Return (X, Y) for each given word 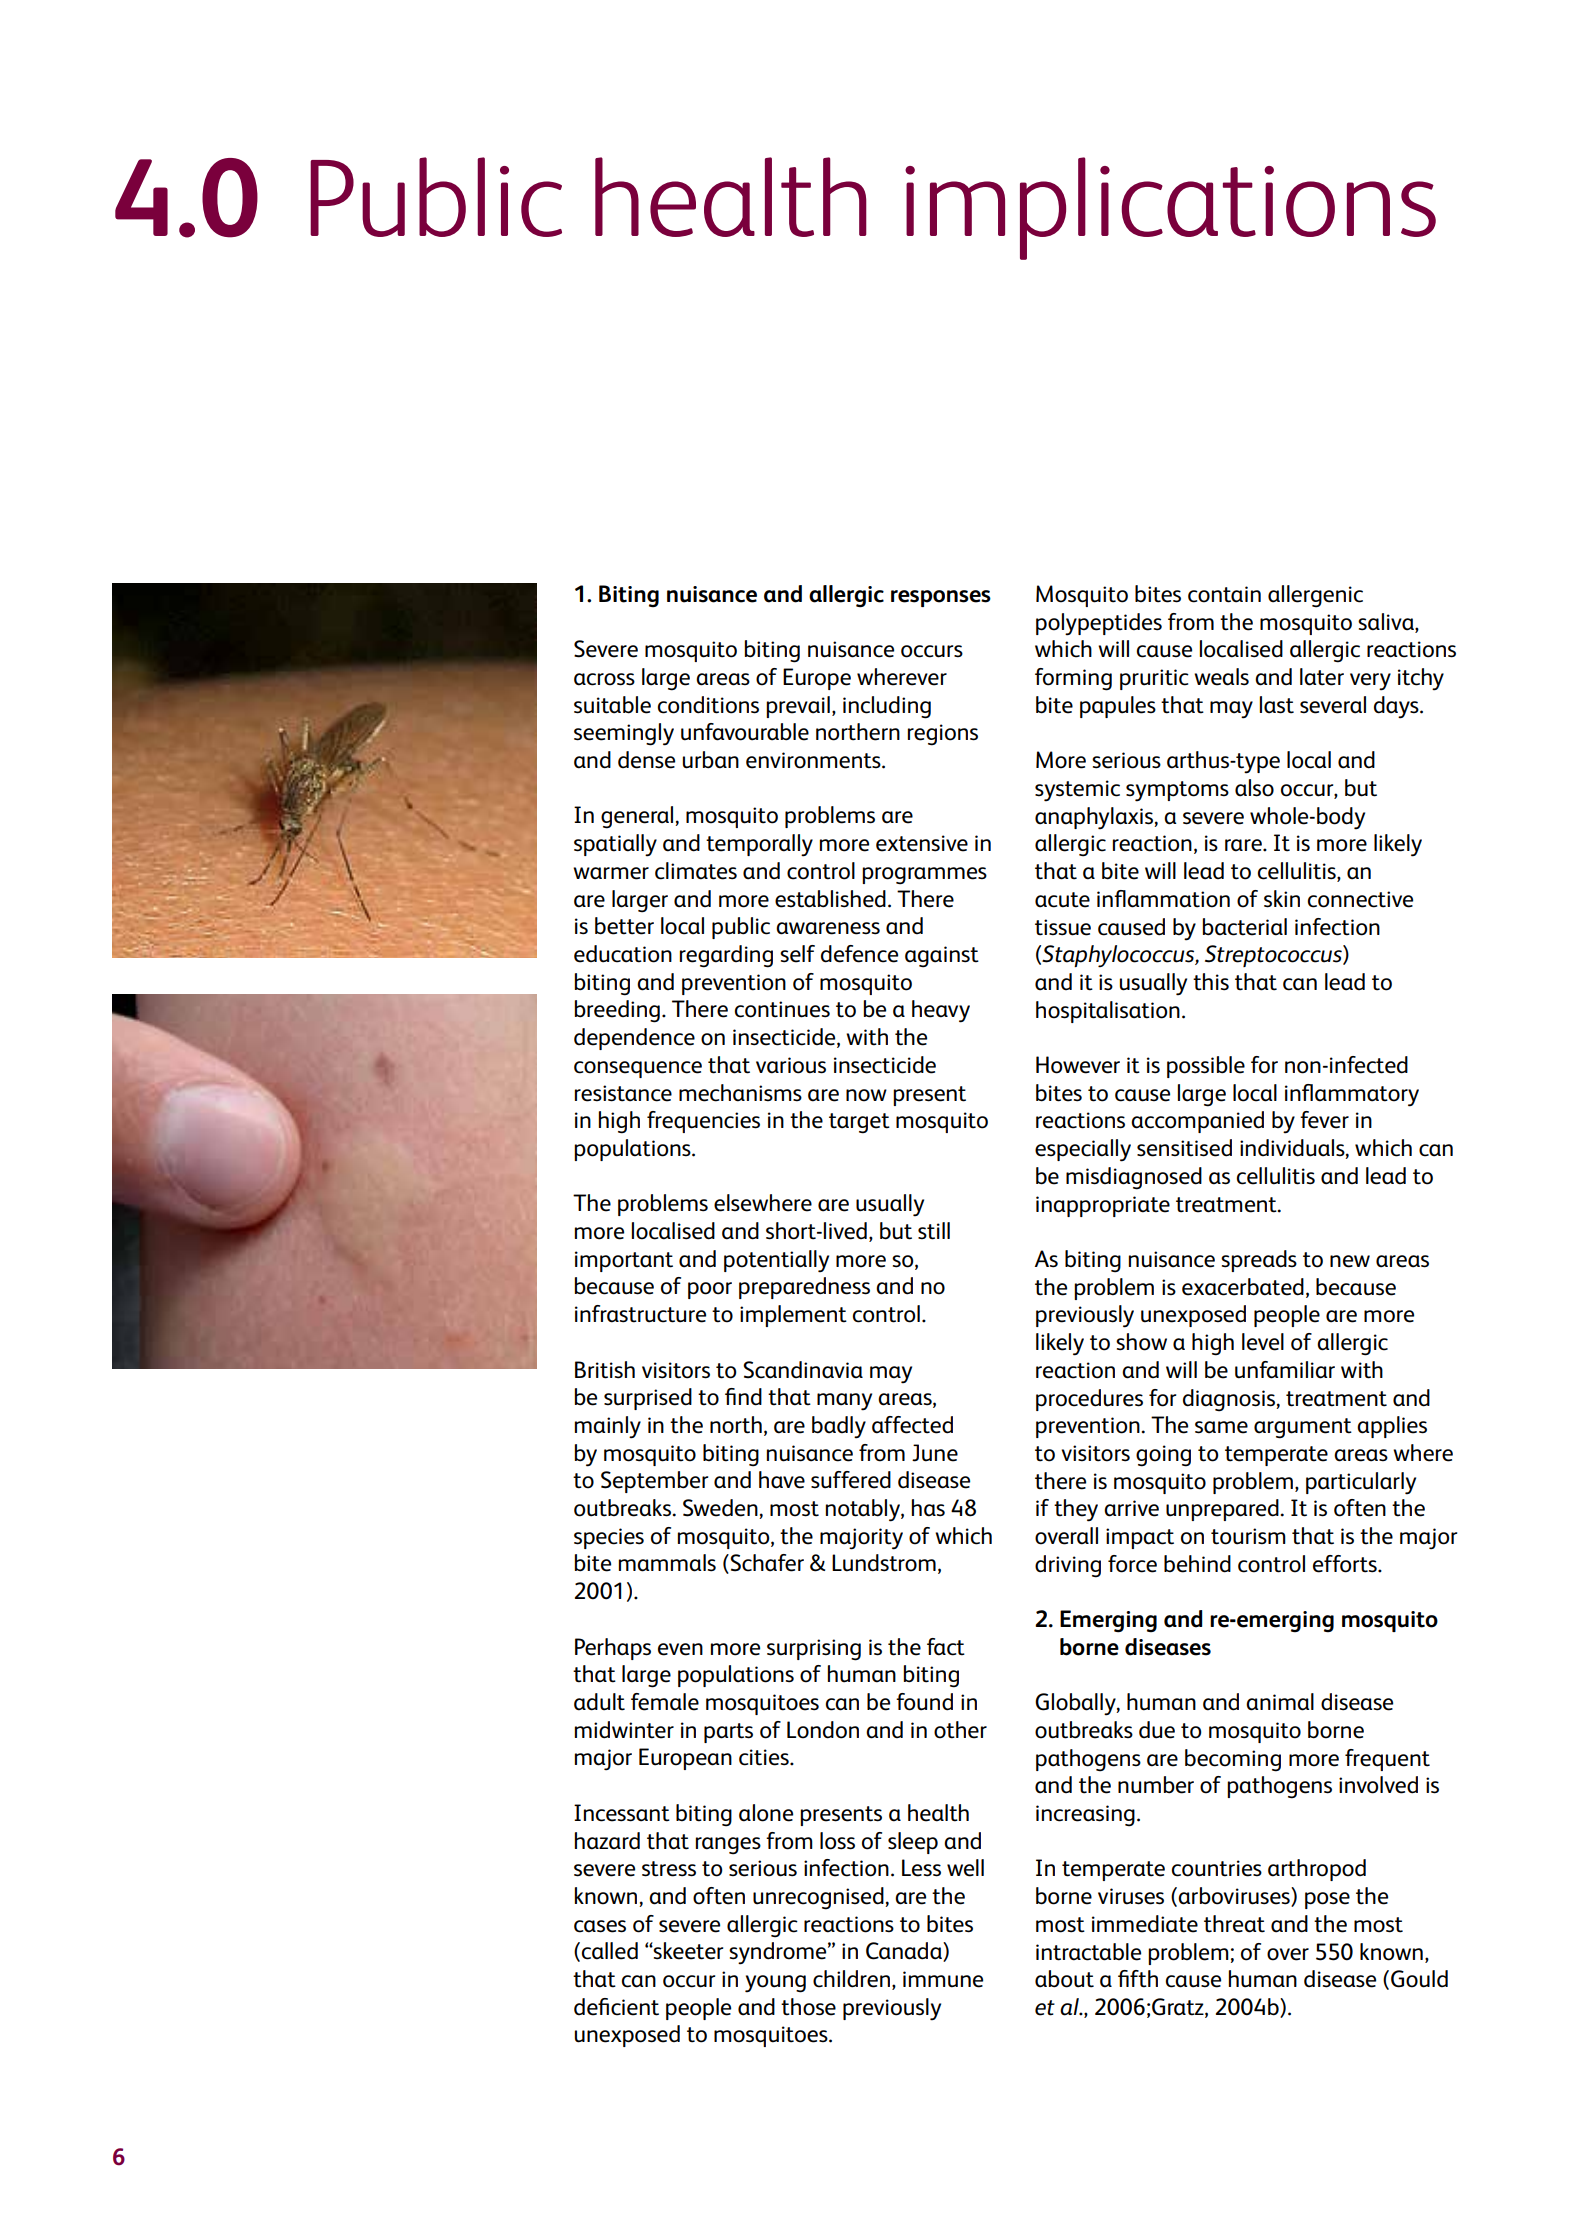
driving (1068, 1566)
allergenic (1315, 596)
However (1078, 1065)
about (1064, 1979)
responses (941, 598)
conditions (708, 705)
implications (1170, 208)
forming (1073, 679)
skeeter (687, 1951)
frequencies (703, 1122)
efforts (1346, 1564)
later (1322, 677)
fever (1324, 1120)
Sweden (721, 1509)
